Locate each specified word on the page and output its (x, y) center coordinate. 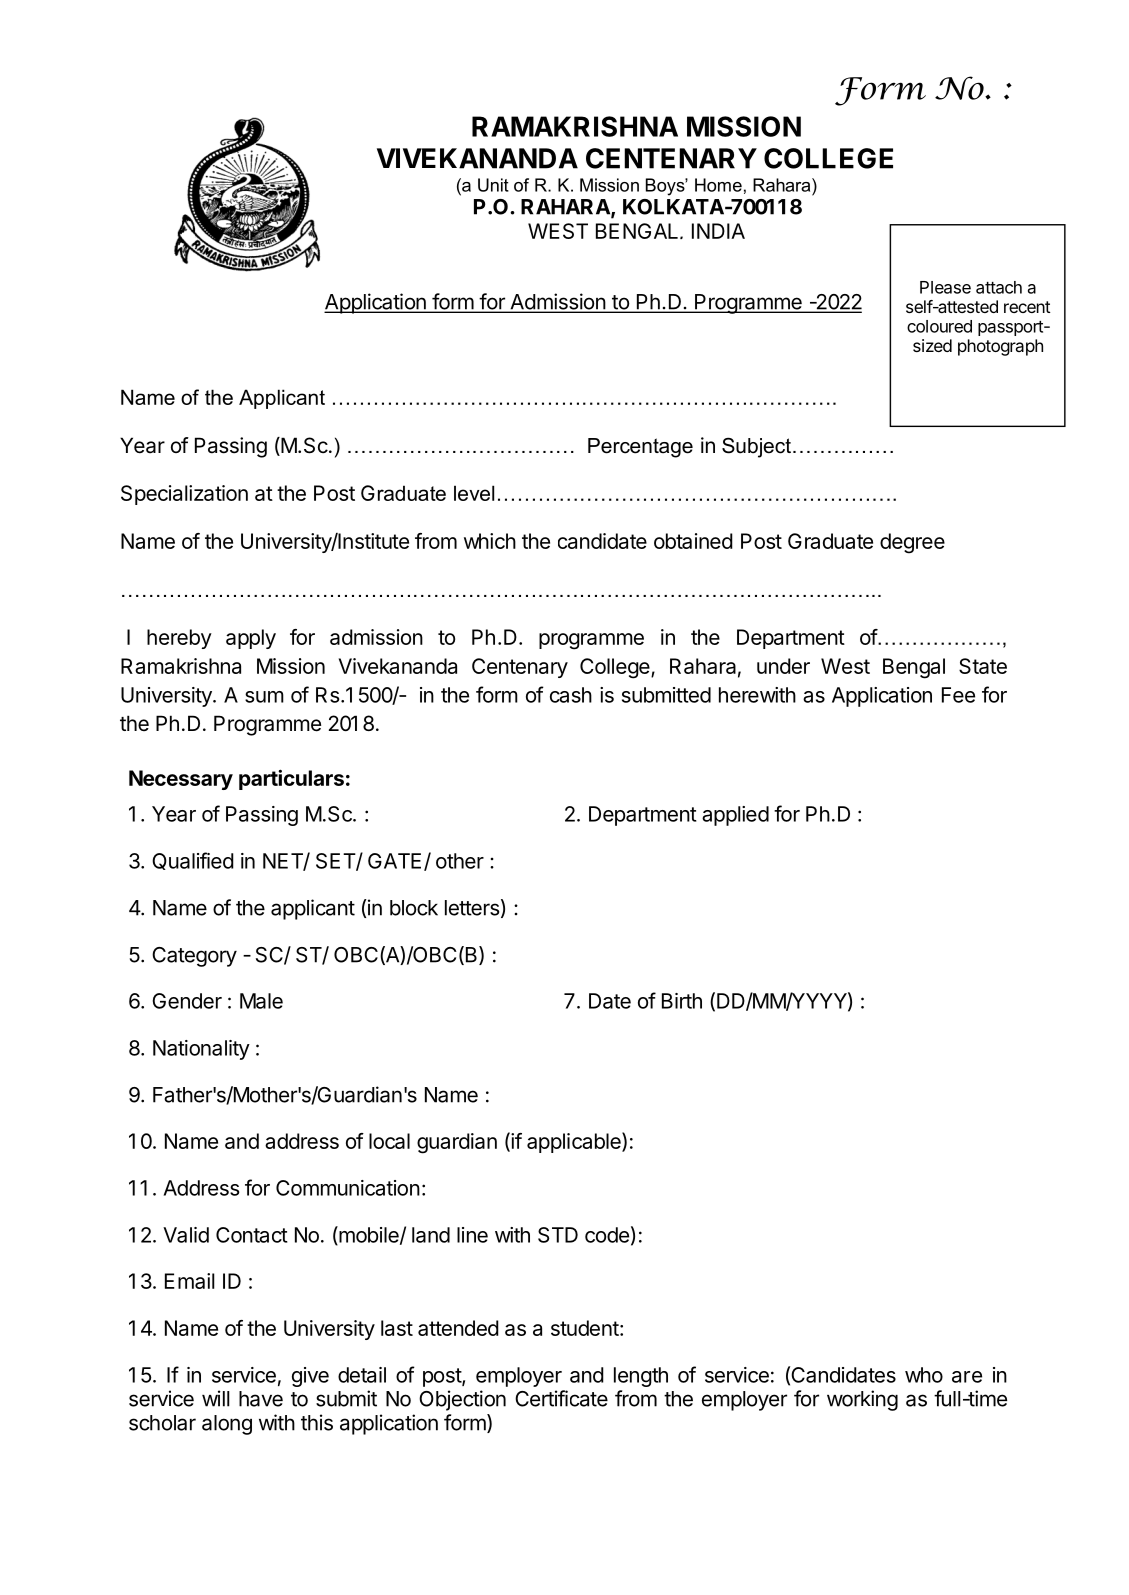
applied (735, 816)
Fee (958, 695)
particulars (291, 779)
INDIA (718, 231)
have (261, 1399)
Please (945, 287)
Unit (493, 185)
